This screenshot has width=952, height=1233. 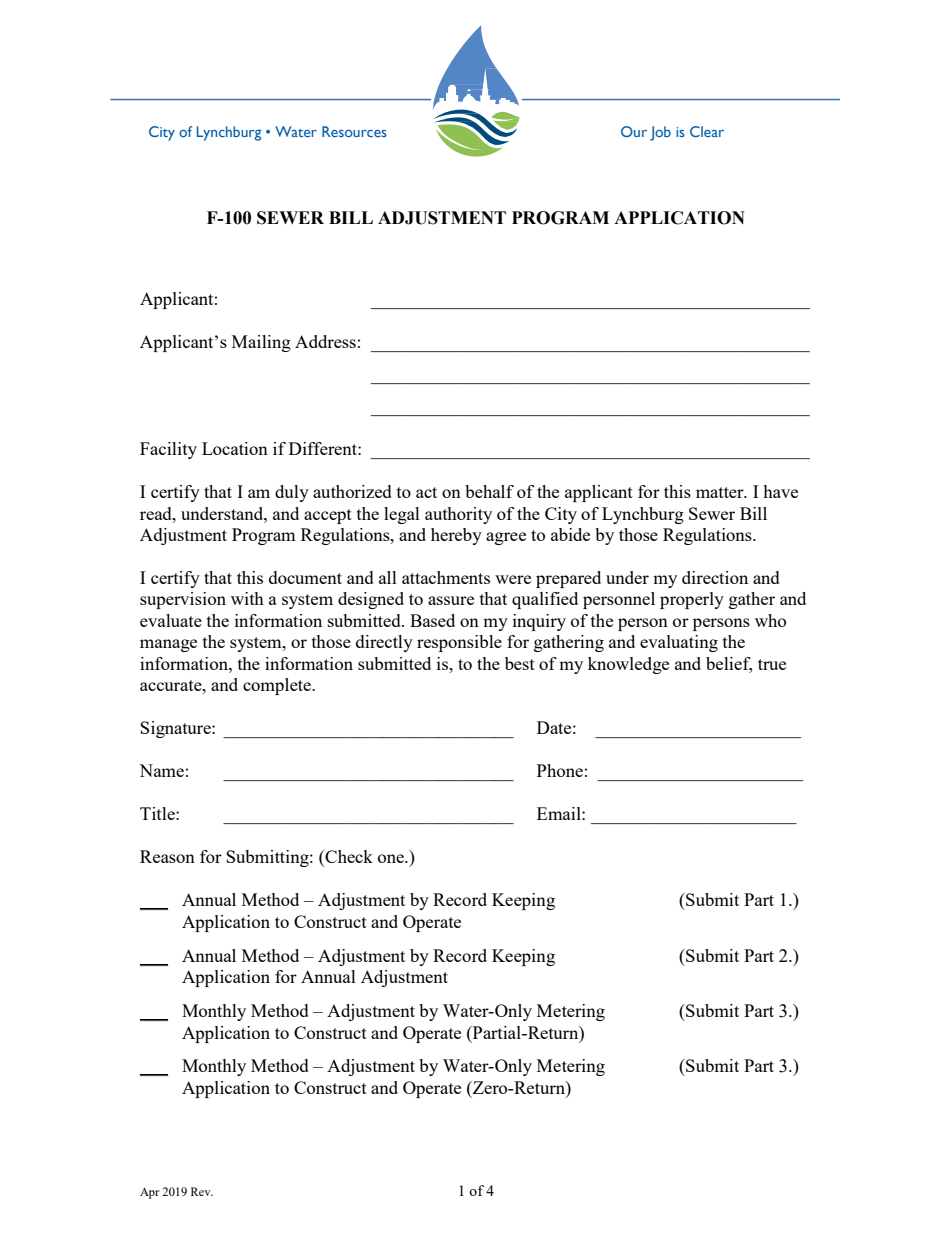 What do you see at coordinates (167, 856) in the screenshot?
I see `Reason` at bounding box center [167, 856].
